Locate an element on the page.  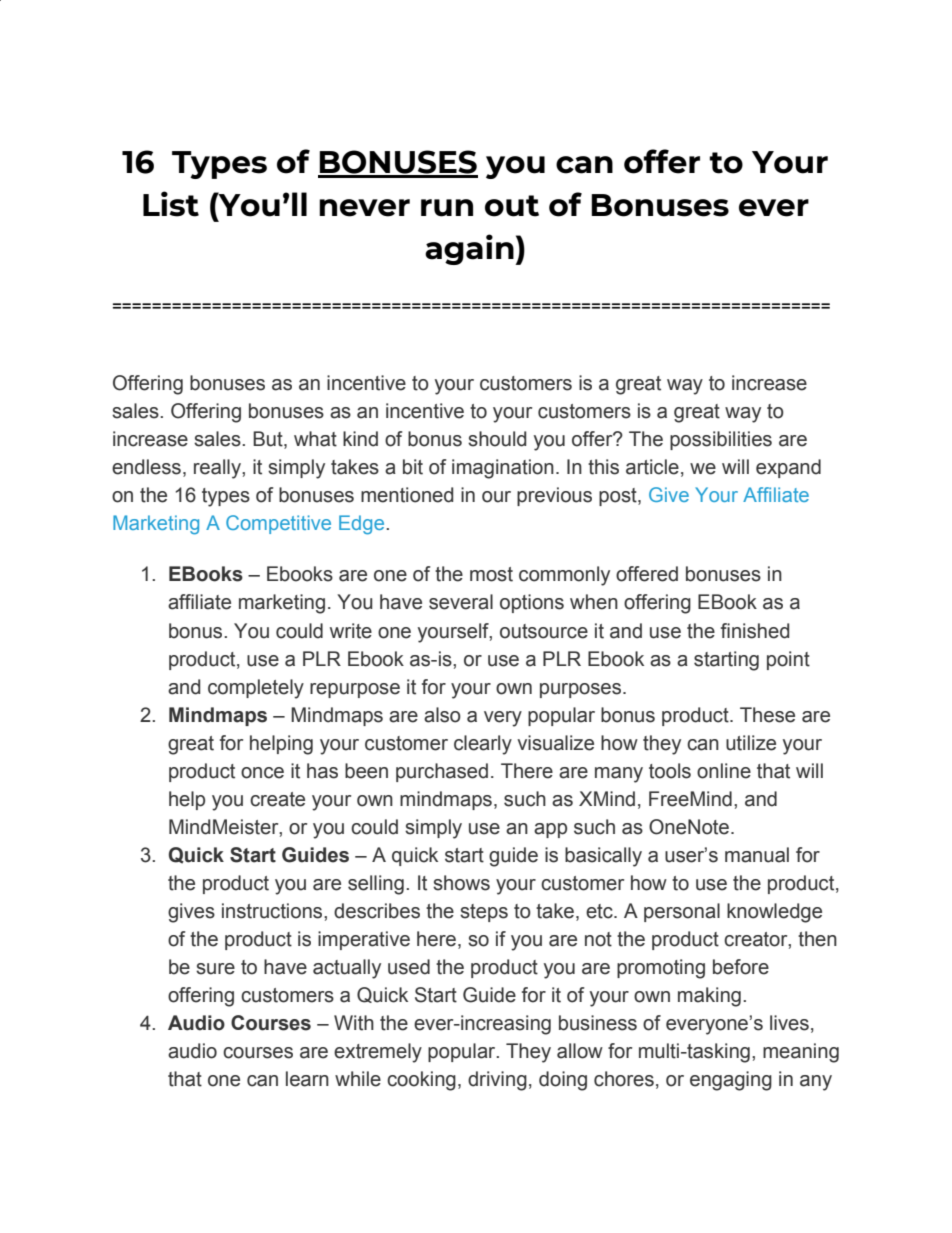
manual is located at coordinates (757, 855).
